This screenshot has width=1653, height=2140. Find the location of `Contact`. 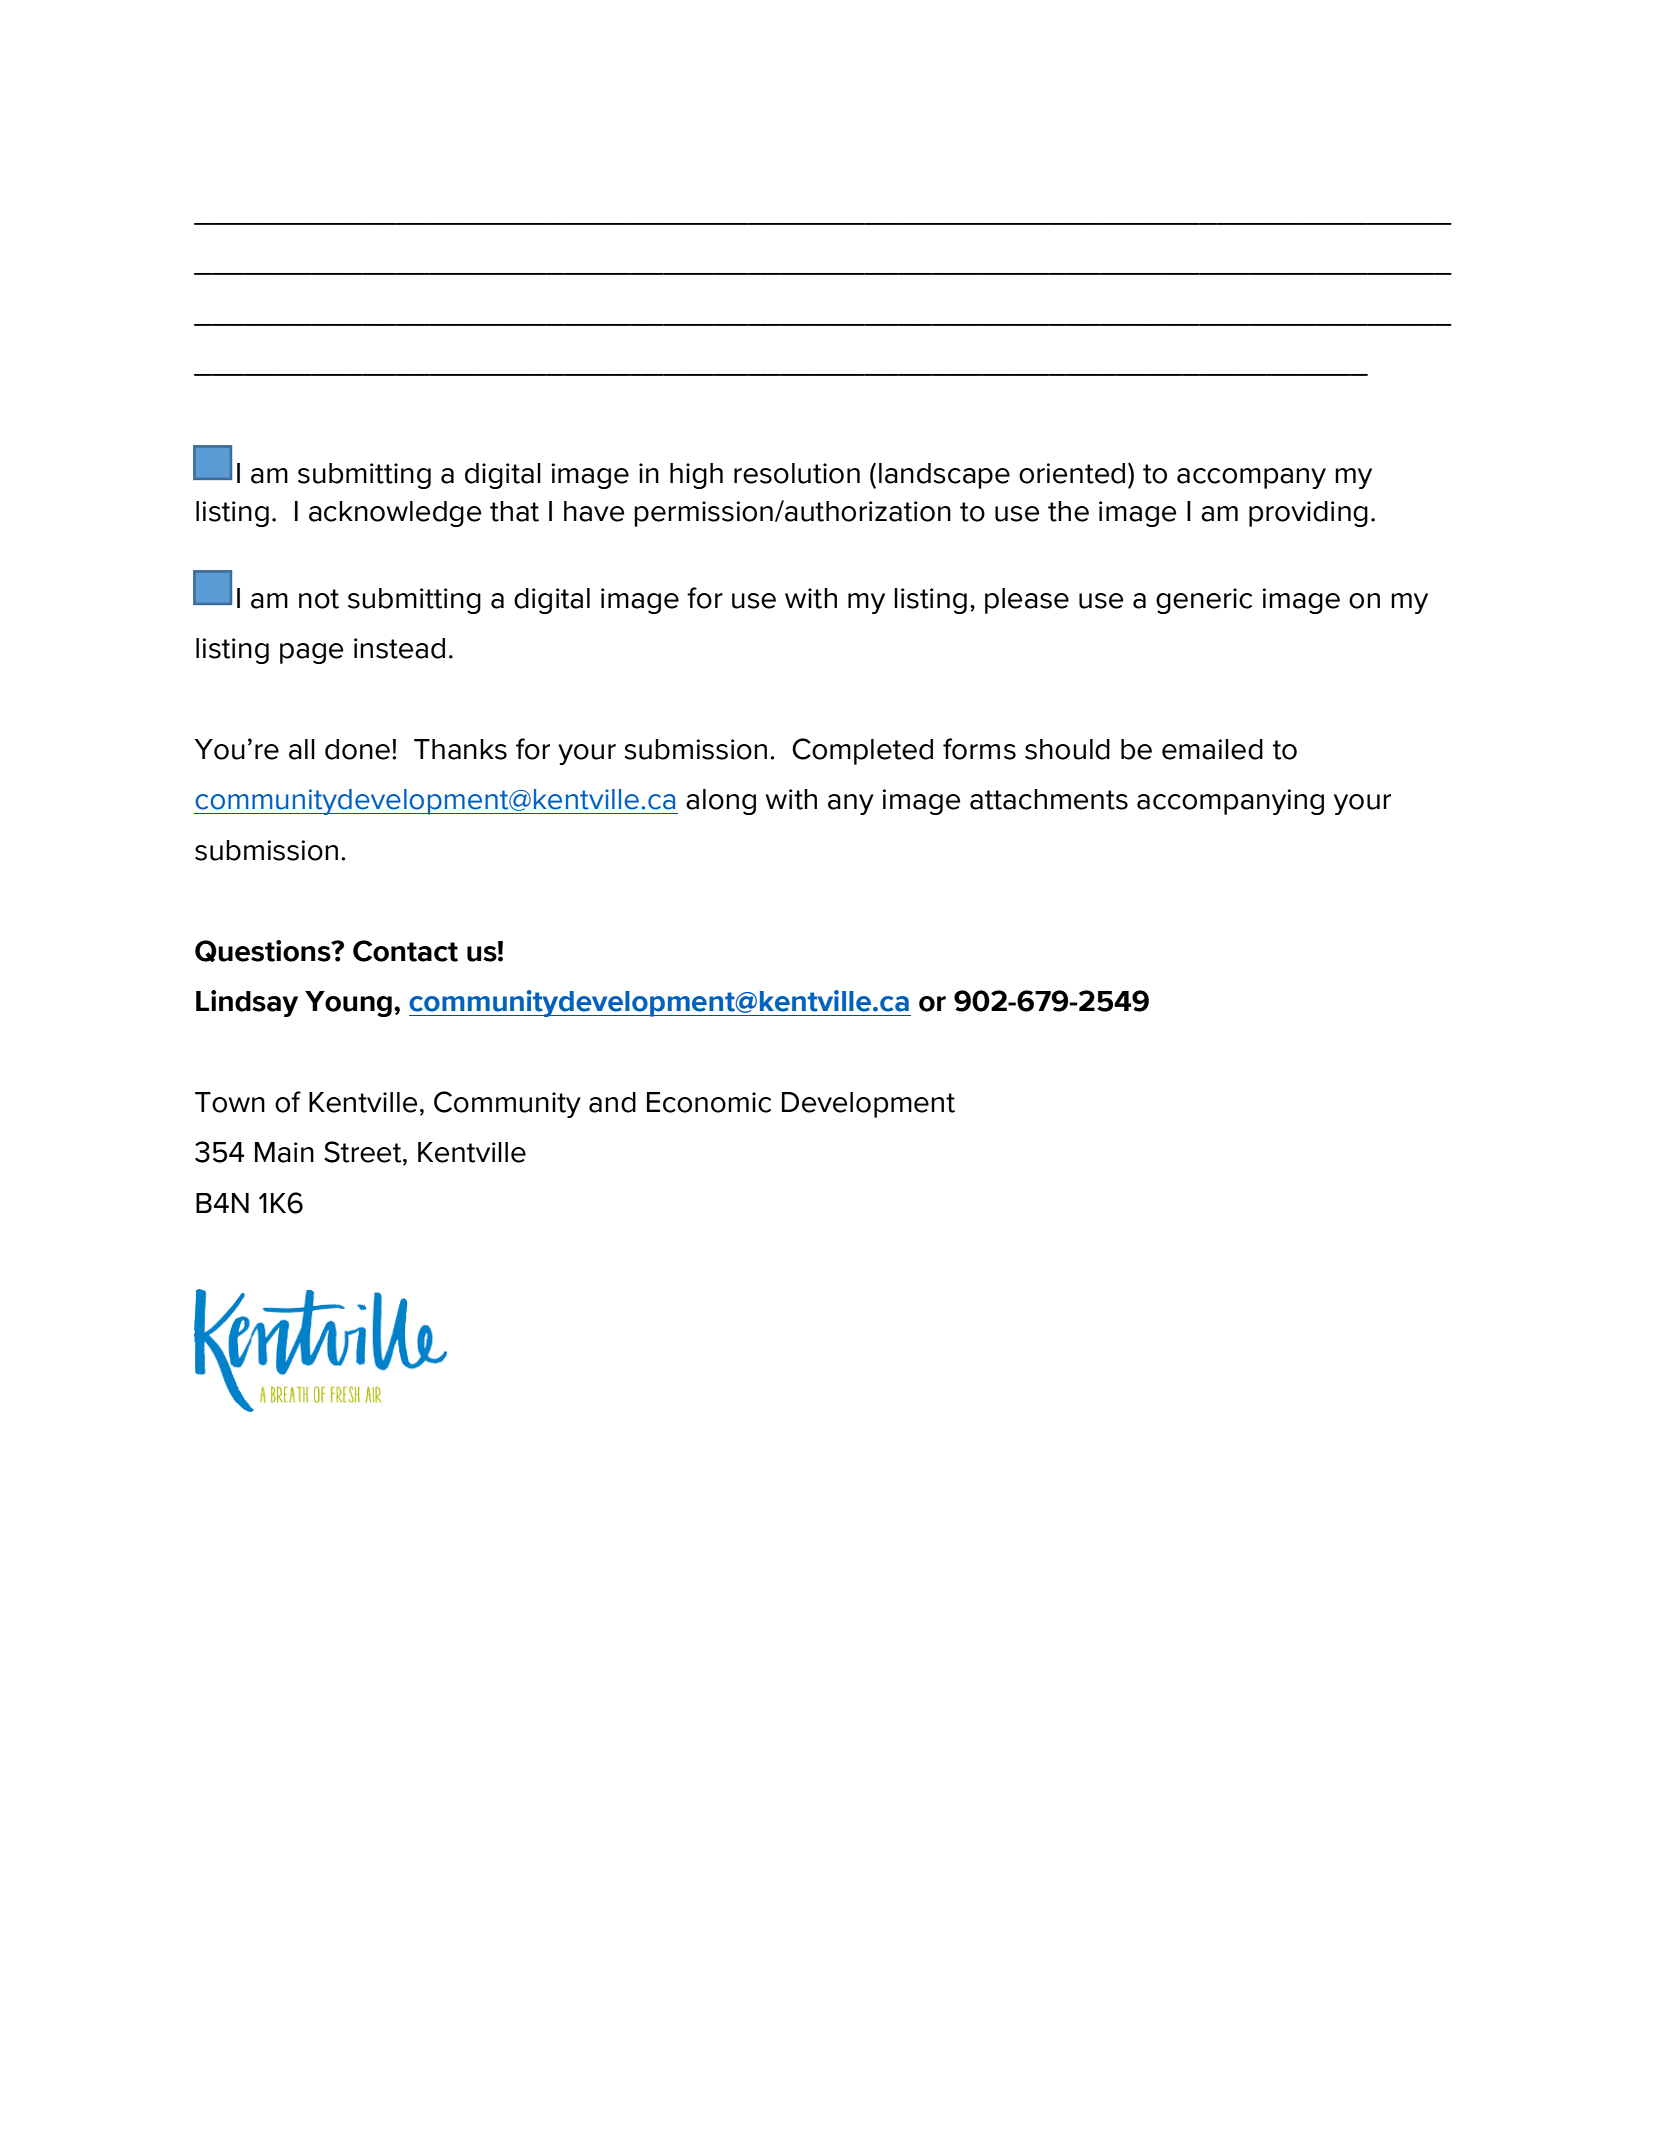

Contact is located at coordinates (405, 951).
